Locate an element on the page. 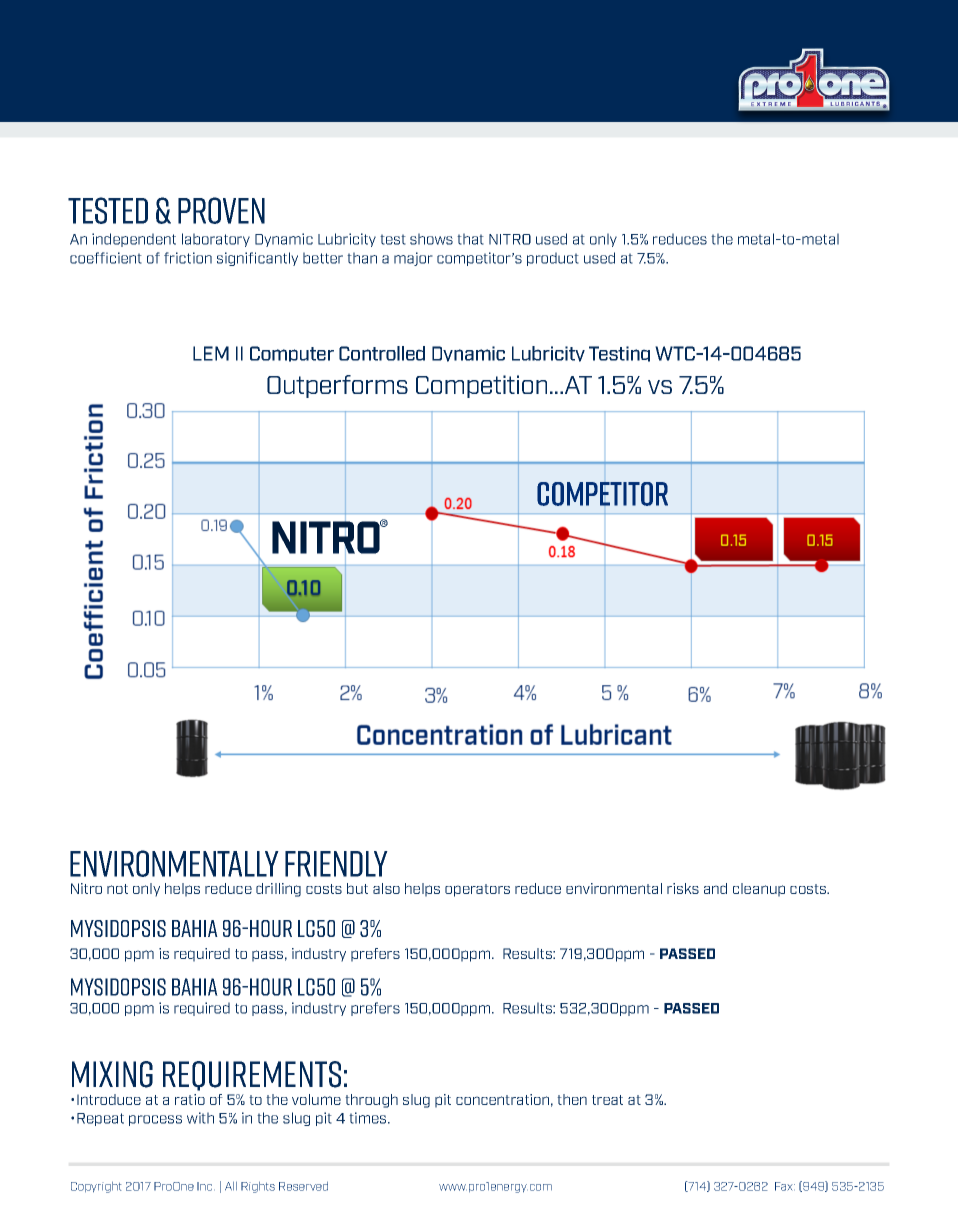 This document has width=958, height=1232. risks is located at coordinates (683, 888).
